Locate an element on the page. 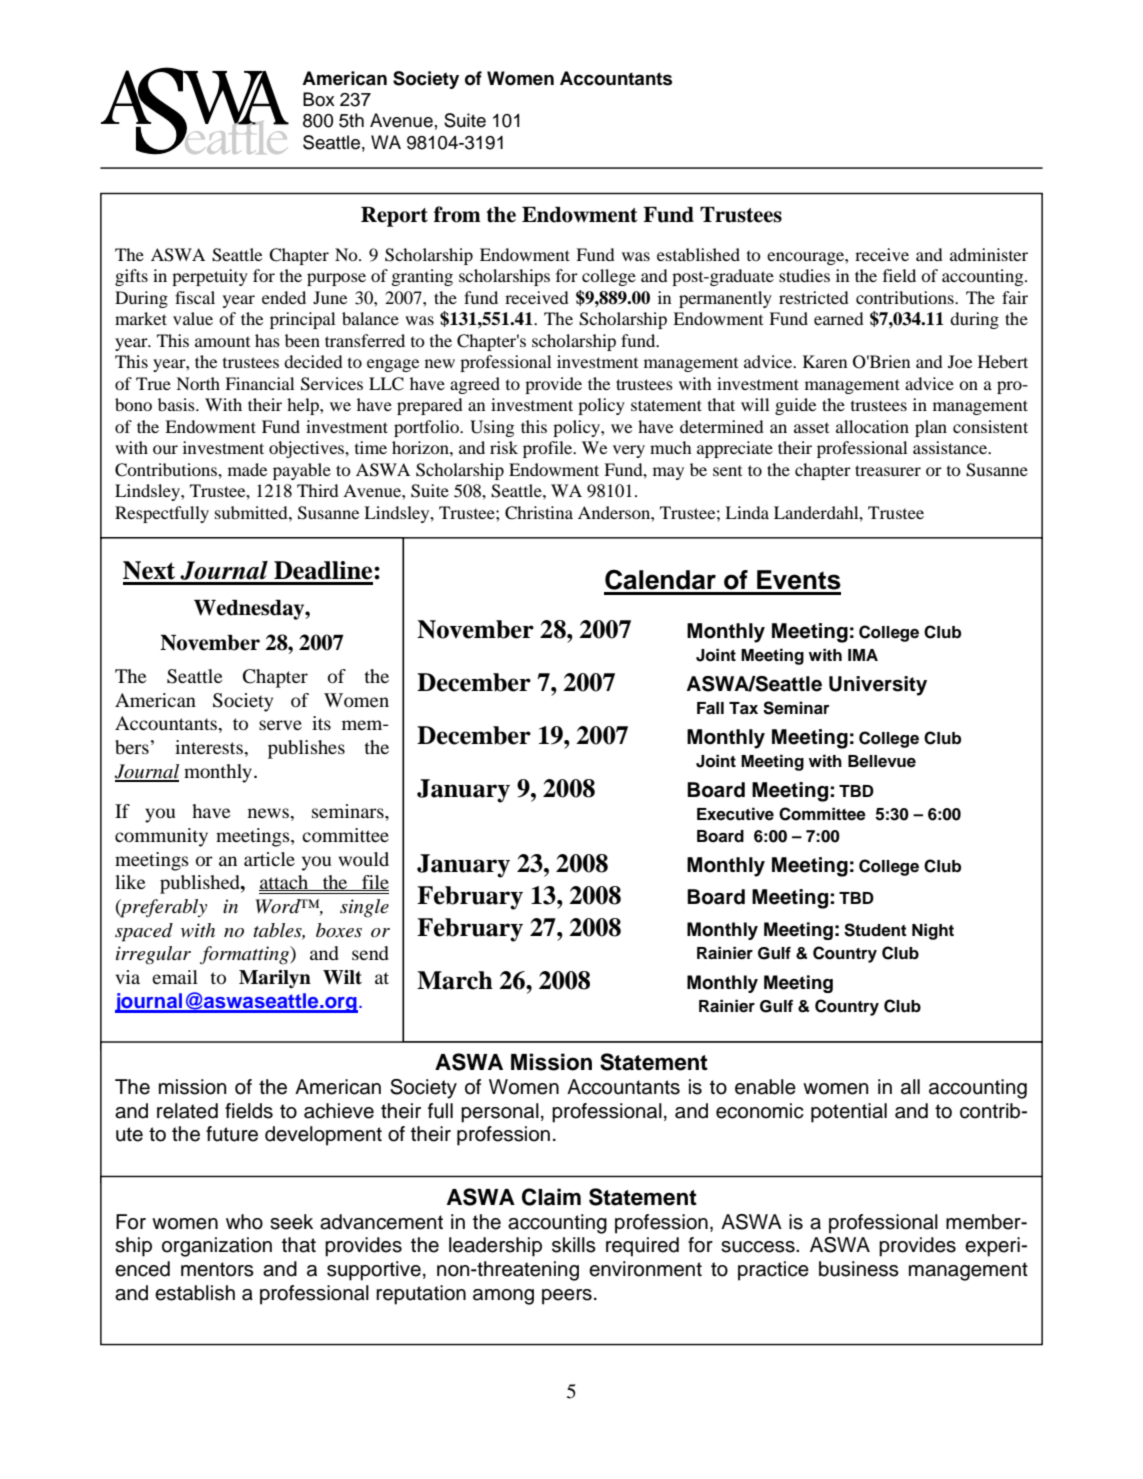 This image has height=1479, width=1143. very is located at coordinates (629, 451).
